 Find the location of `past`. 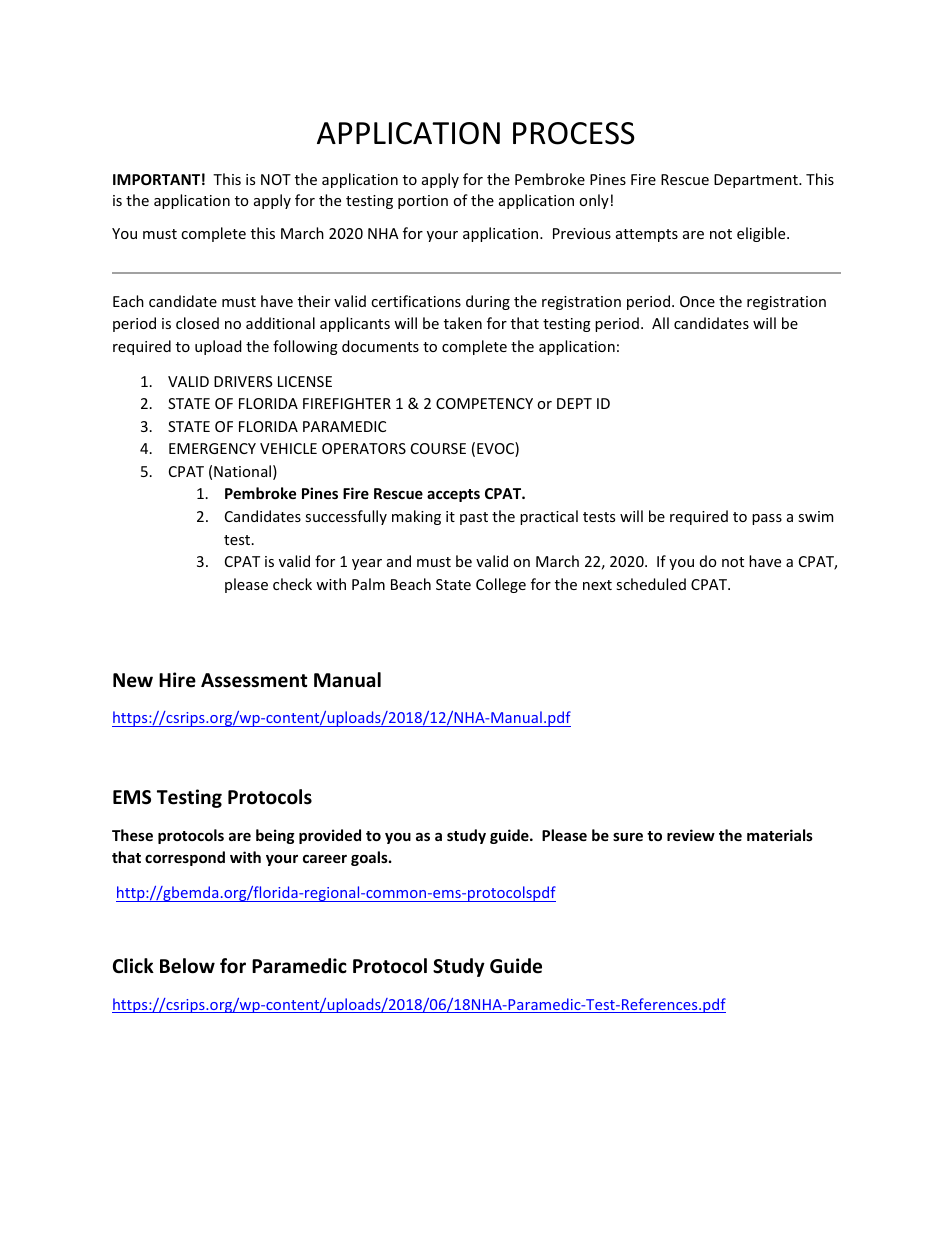

past is located at coordinates (474, 518).
